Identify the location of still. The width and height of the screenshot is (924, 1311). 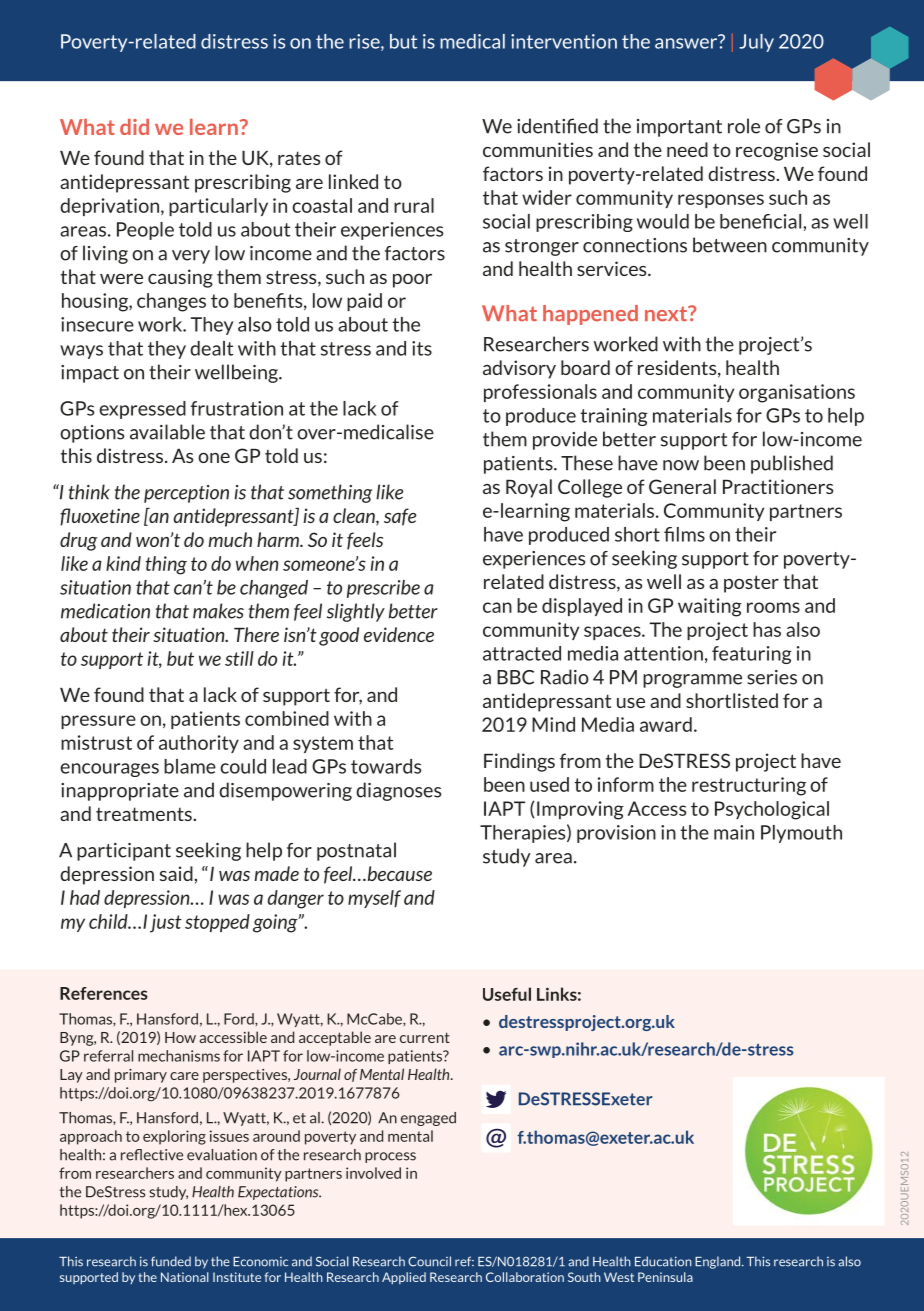
(239, 658).
